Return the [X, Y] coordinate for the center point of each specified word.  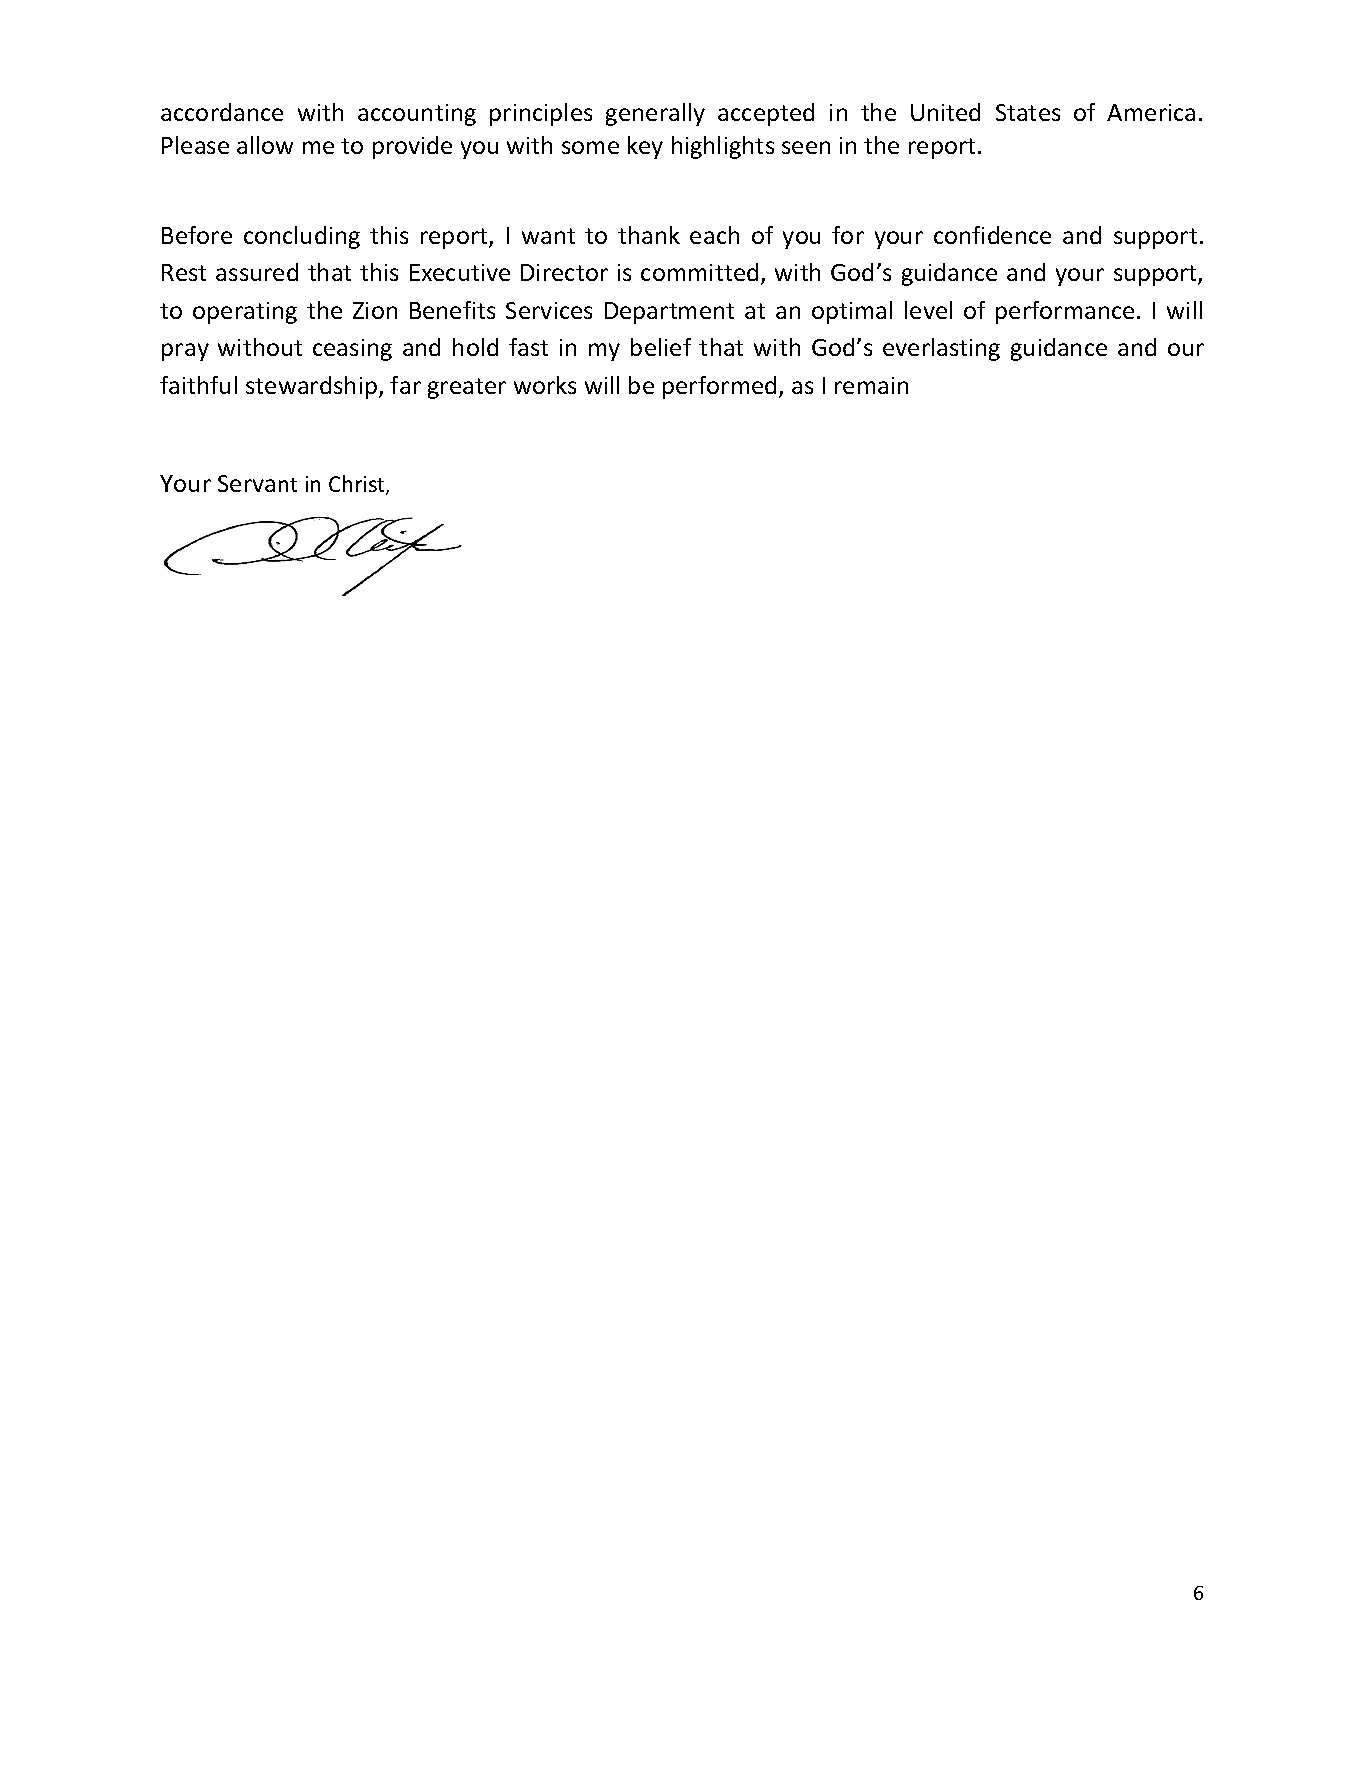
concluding [302, 237]
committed [699, 272]
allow [265, 145]
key [645, 147]
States [1028, 112]
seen [806, 147]
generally [655, 114]
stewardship [311, 387]
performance [1065, 312]
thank [649, 235]
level [928, 310]
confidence [992, 235]
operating [245, 313]
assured [257, 272]
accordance [222, 112]
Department [669, 313]
